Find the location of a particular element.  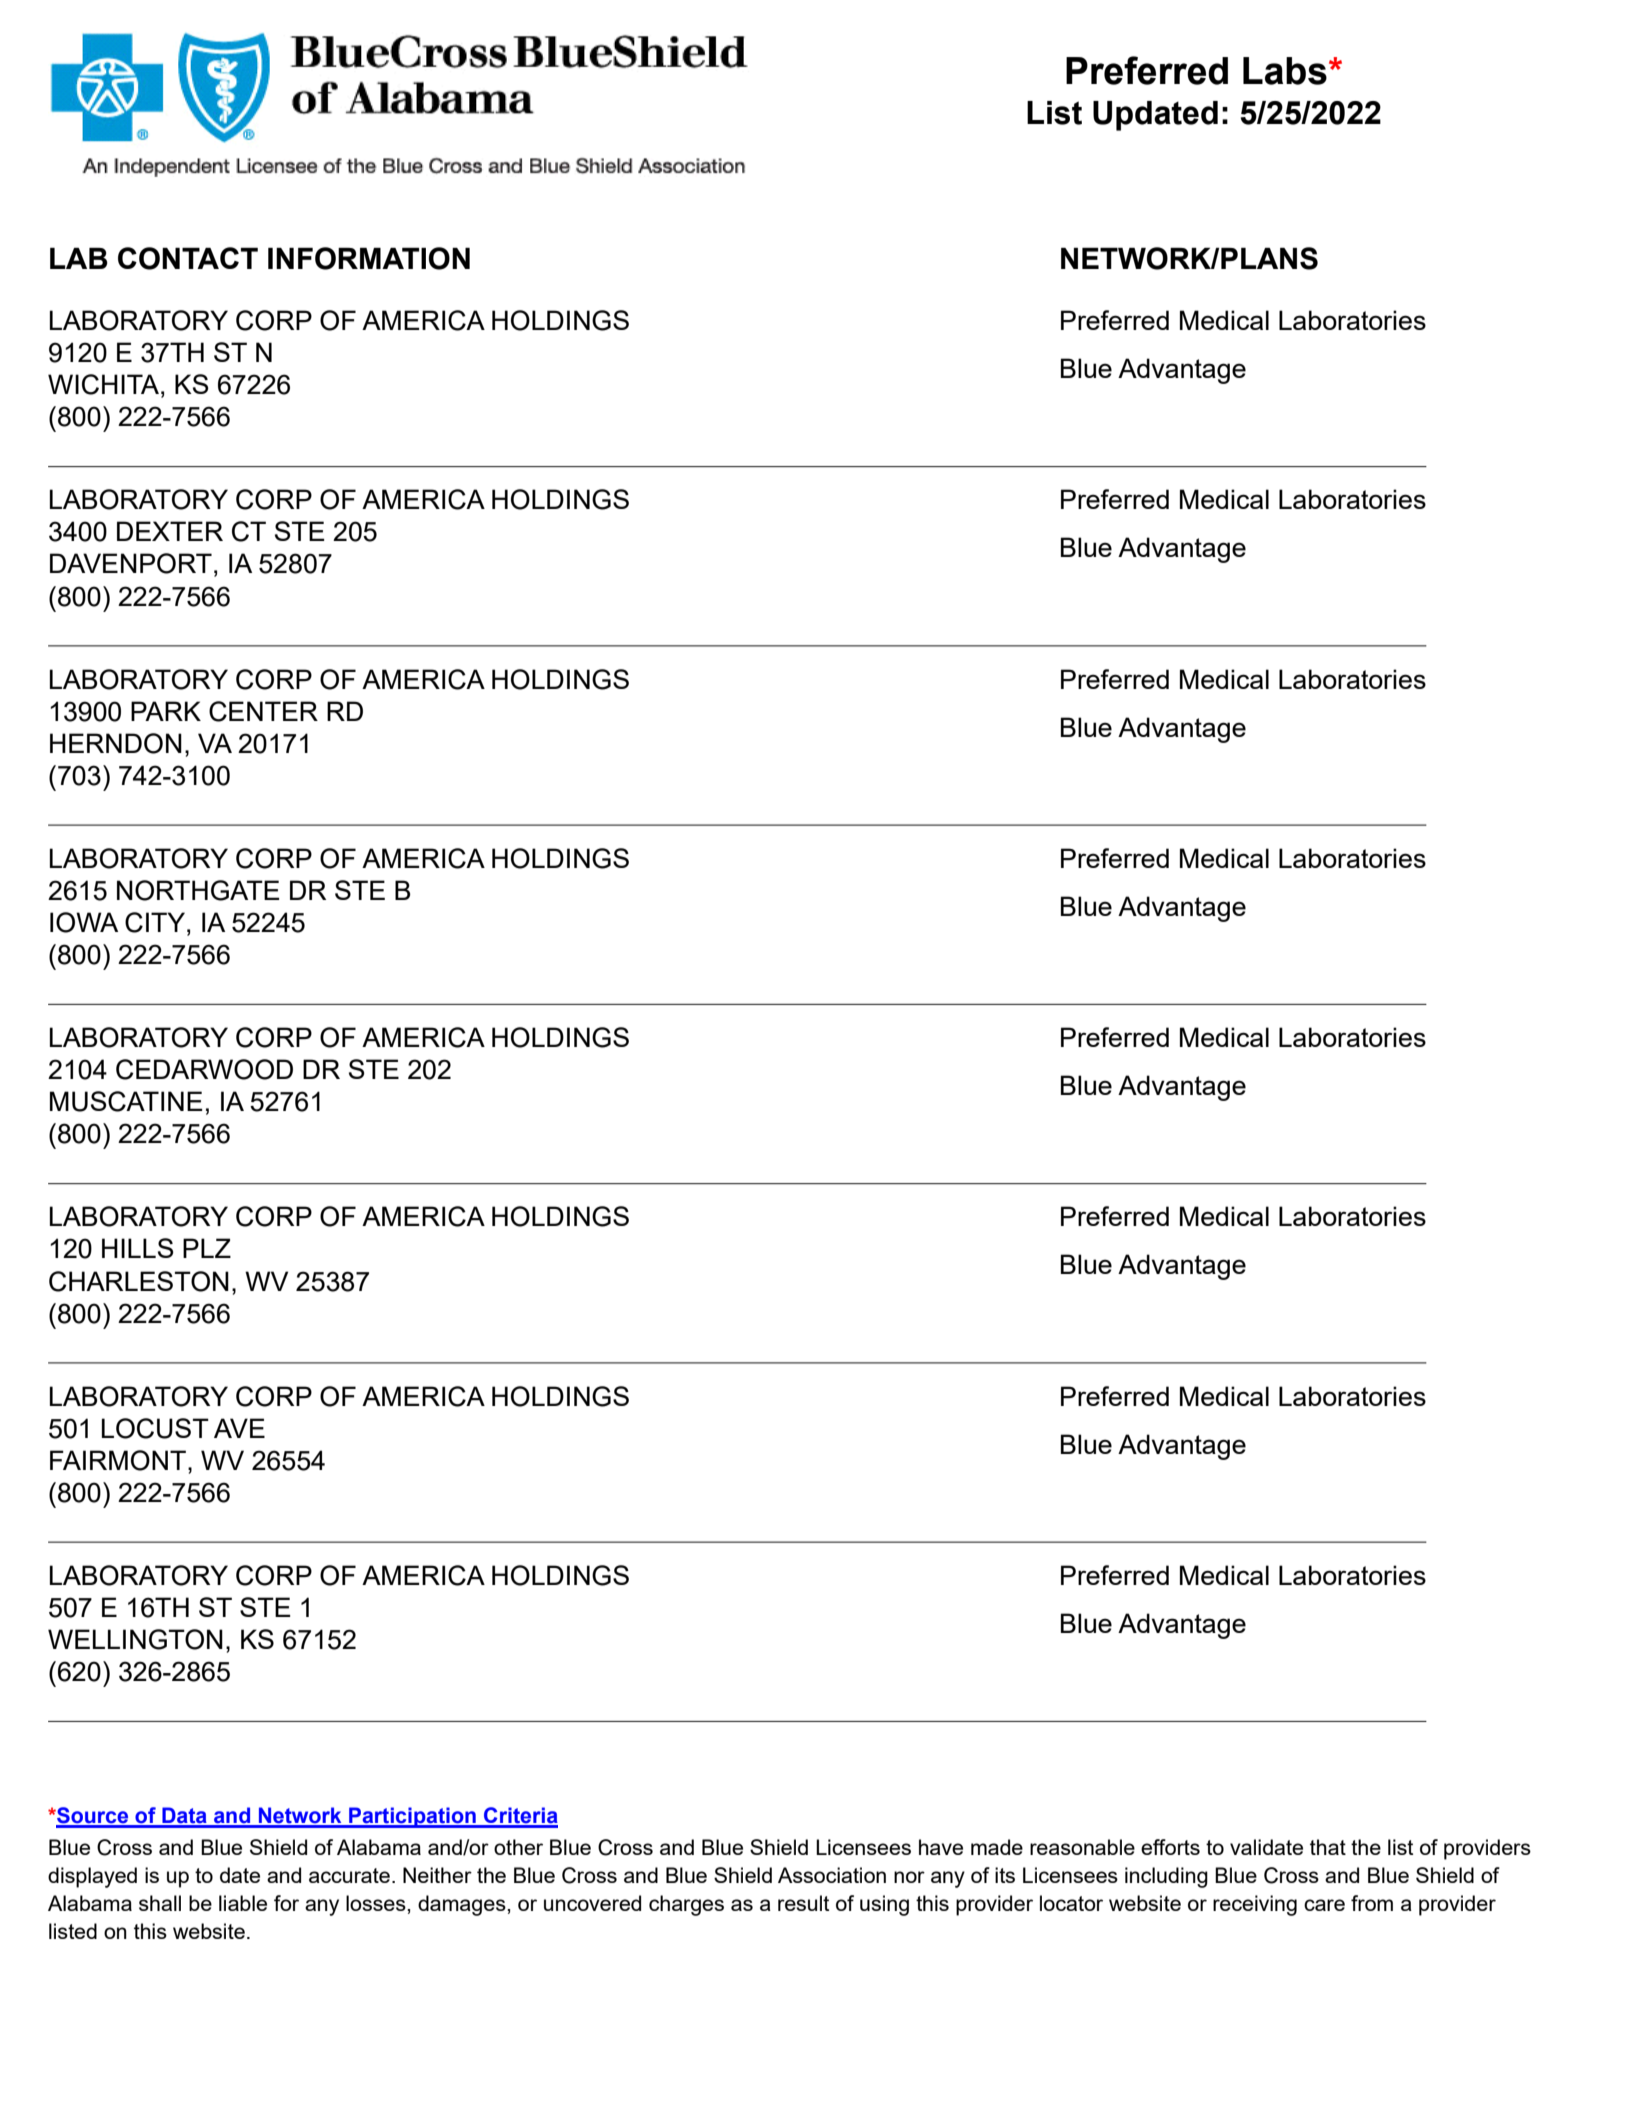

INFORMATION is located at coordinates (369, 258).
